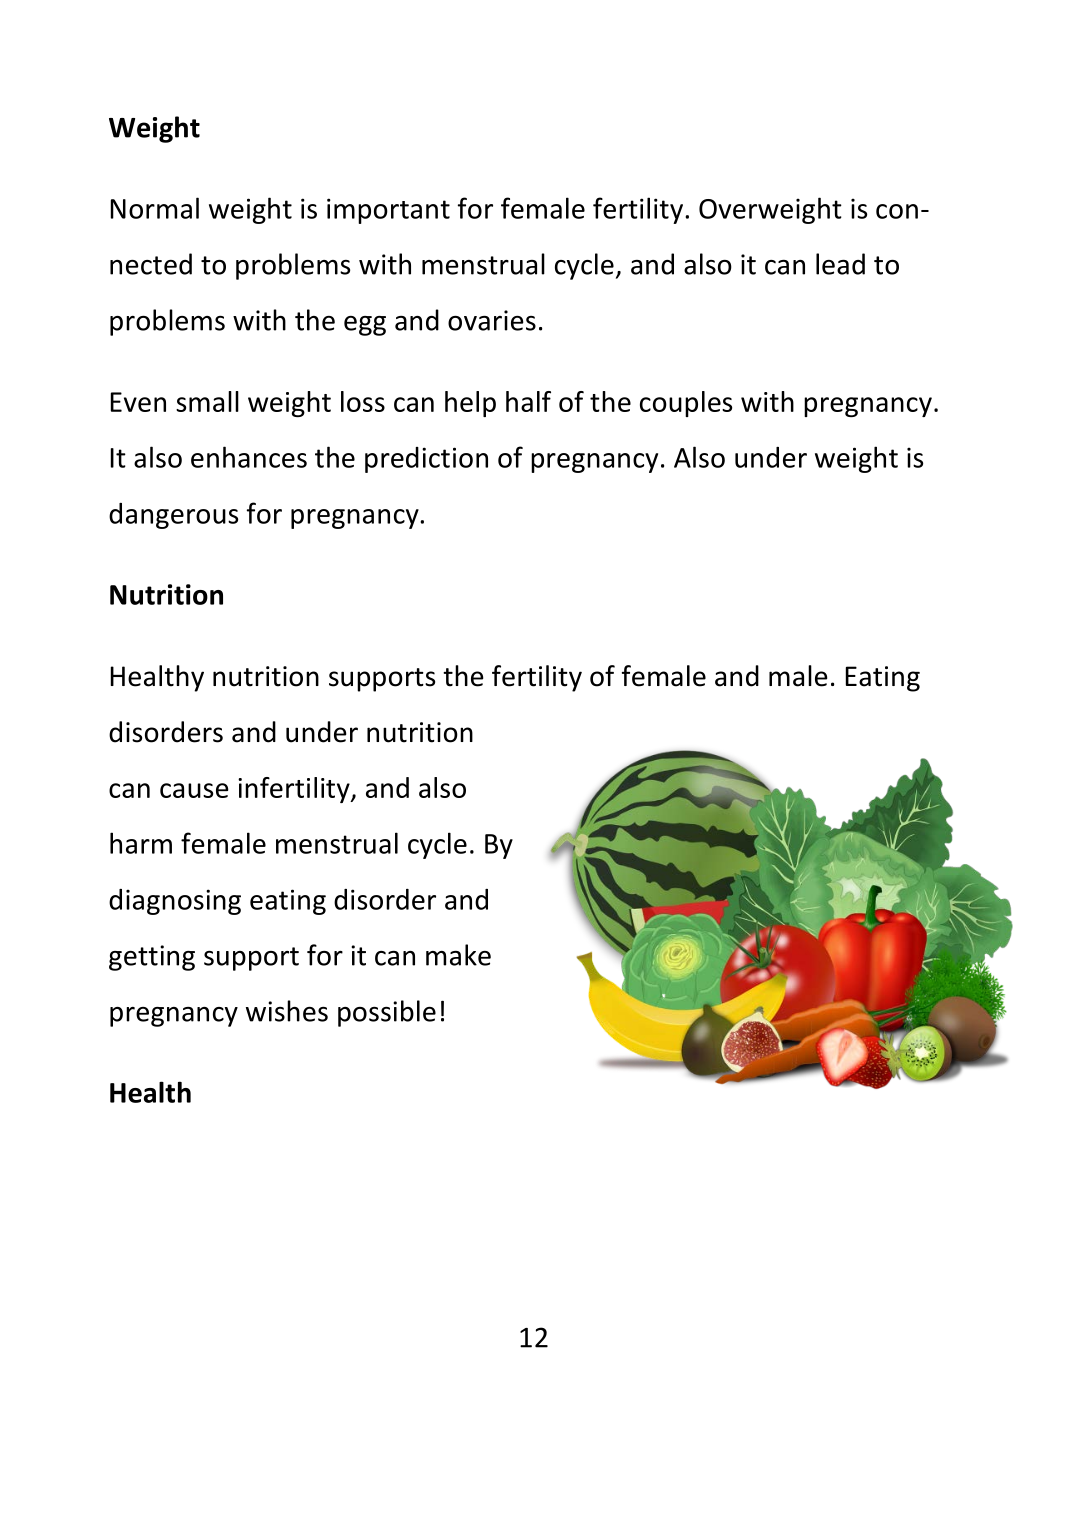 This screenshot has width=1067, height=1514. Describe the element at coordinates (287, 1011) in the screenshot. I see `wishes` at that location.
